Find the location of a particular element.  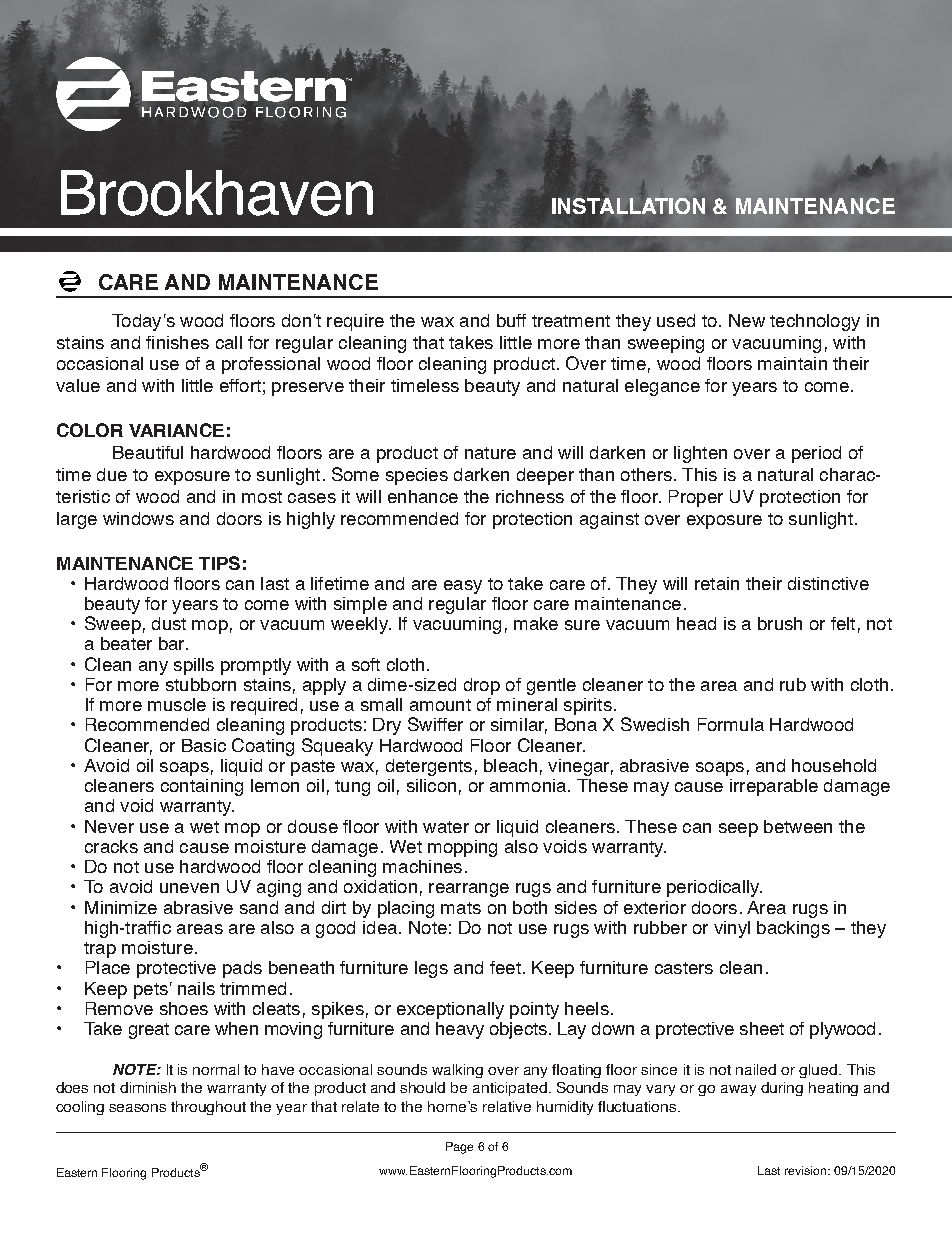

buff is located at coordinates (511, 320).
